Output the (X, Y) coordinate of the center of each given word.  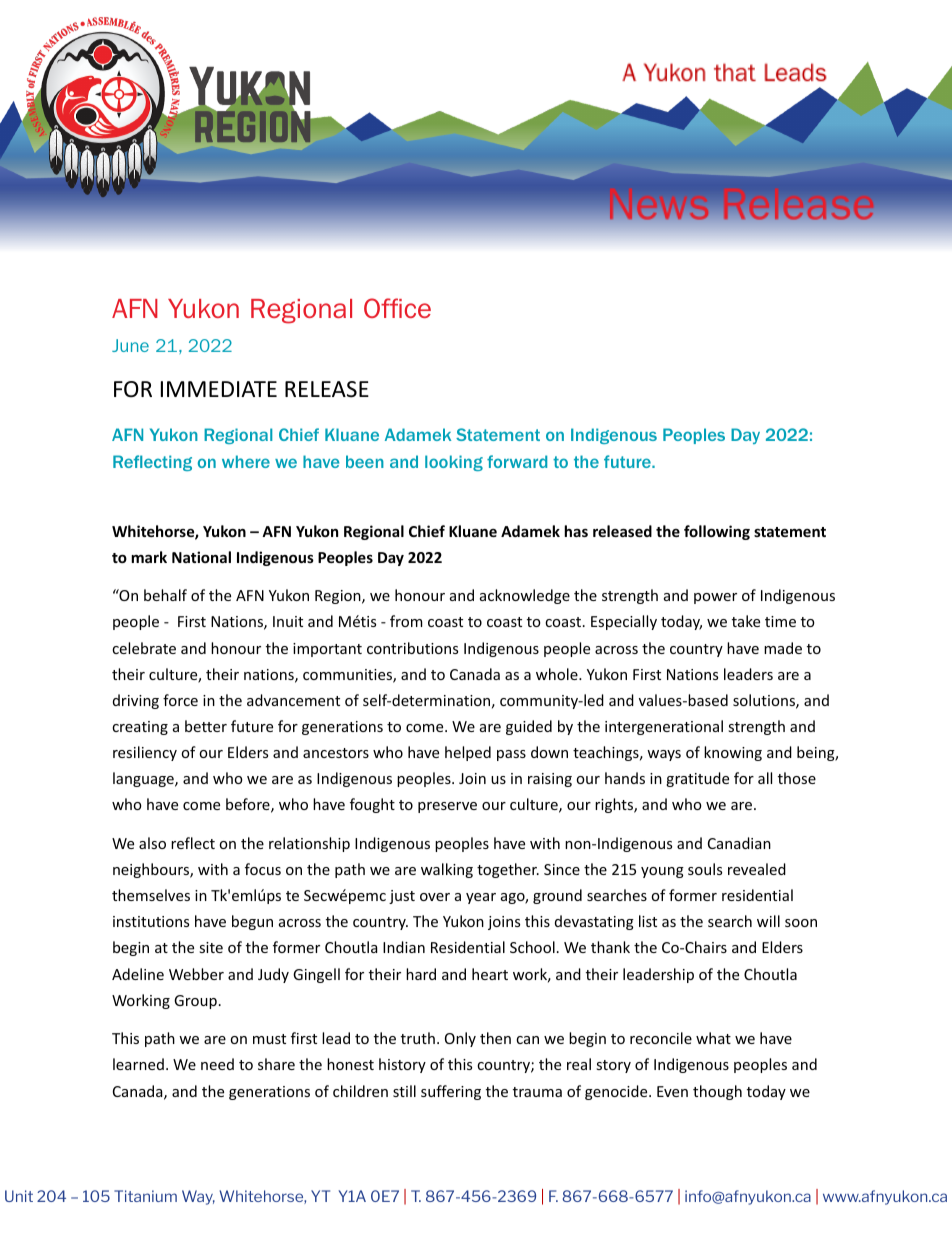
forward (517, 461)
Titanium (145, 1196)
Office (397, 308)
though (717, 1092)
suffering (451, 1092)
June (130, 345)
